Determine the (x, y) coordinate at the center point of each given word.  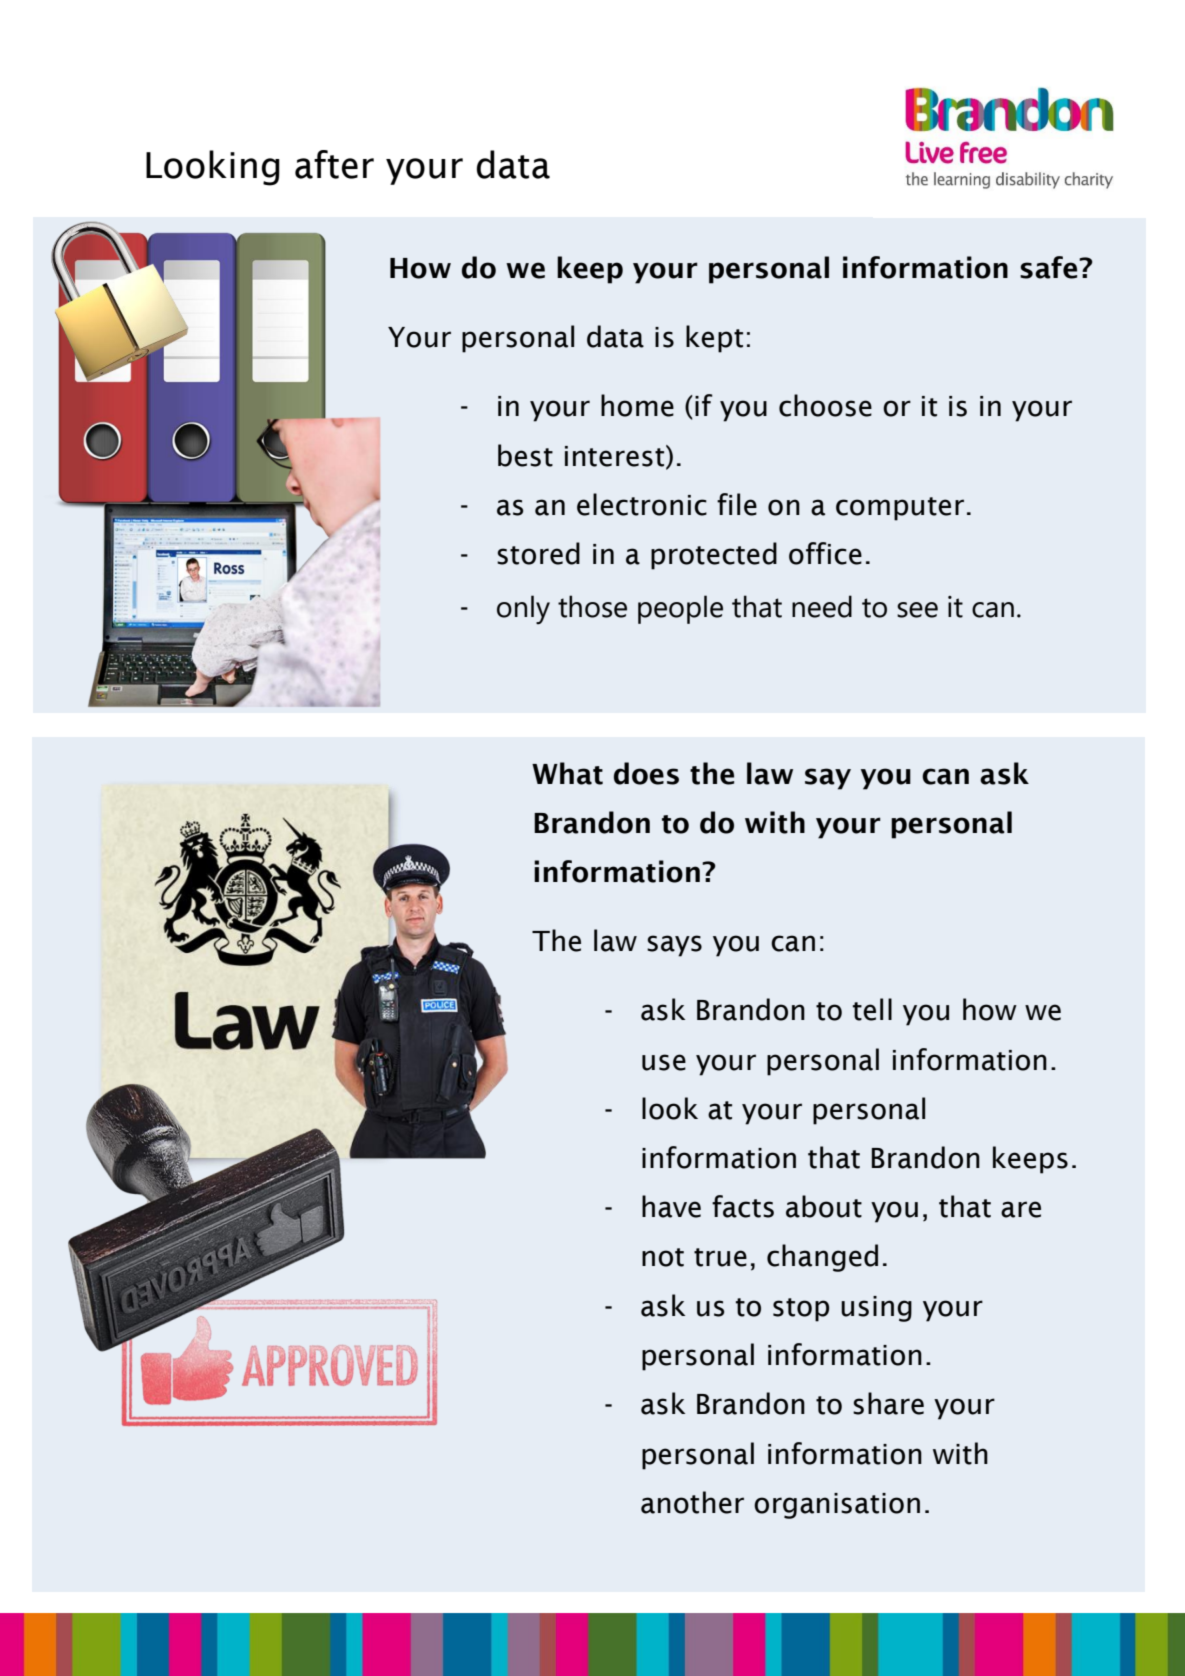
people (680, 609)
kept (714, 339)
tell (872, 1009)
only (523, 610)
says (674, 946)
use (664, 1062)
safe (1050, 267)
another (692, 1502)
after (334, 164)
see (917, 610)
